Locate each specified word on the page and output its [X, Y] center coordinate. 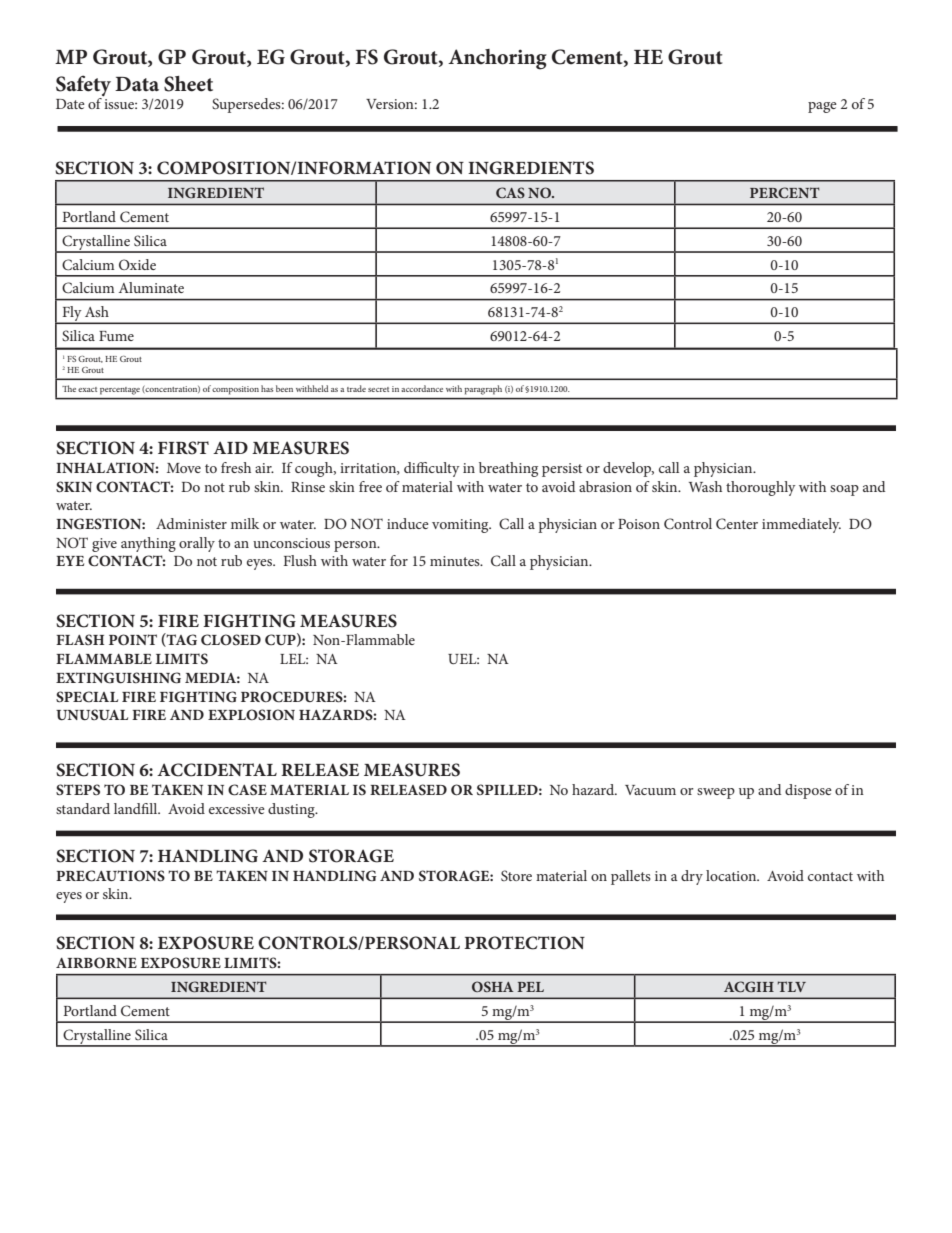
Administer [191, 523]
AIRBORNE [96, 963]
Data [137, 84]
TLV [791, 986]
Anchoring [497, 59]
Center [737, 524]
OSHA [493, 986]
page [822, 107]
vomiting [461, 526]
